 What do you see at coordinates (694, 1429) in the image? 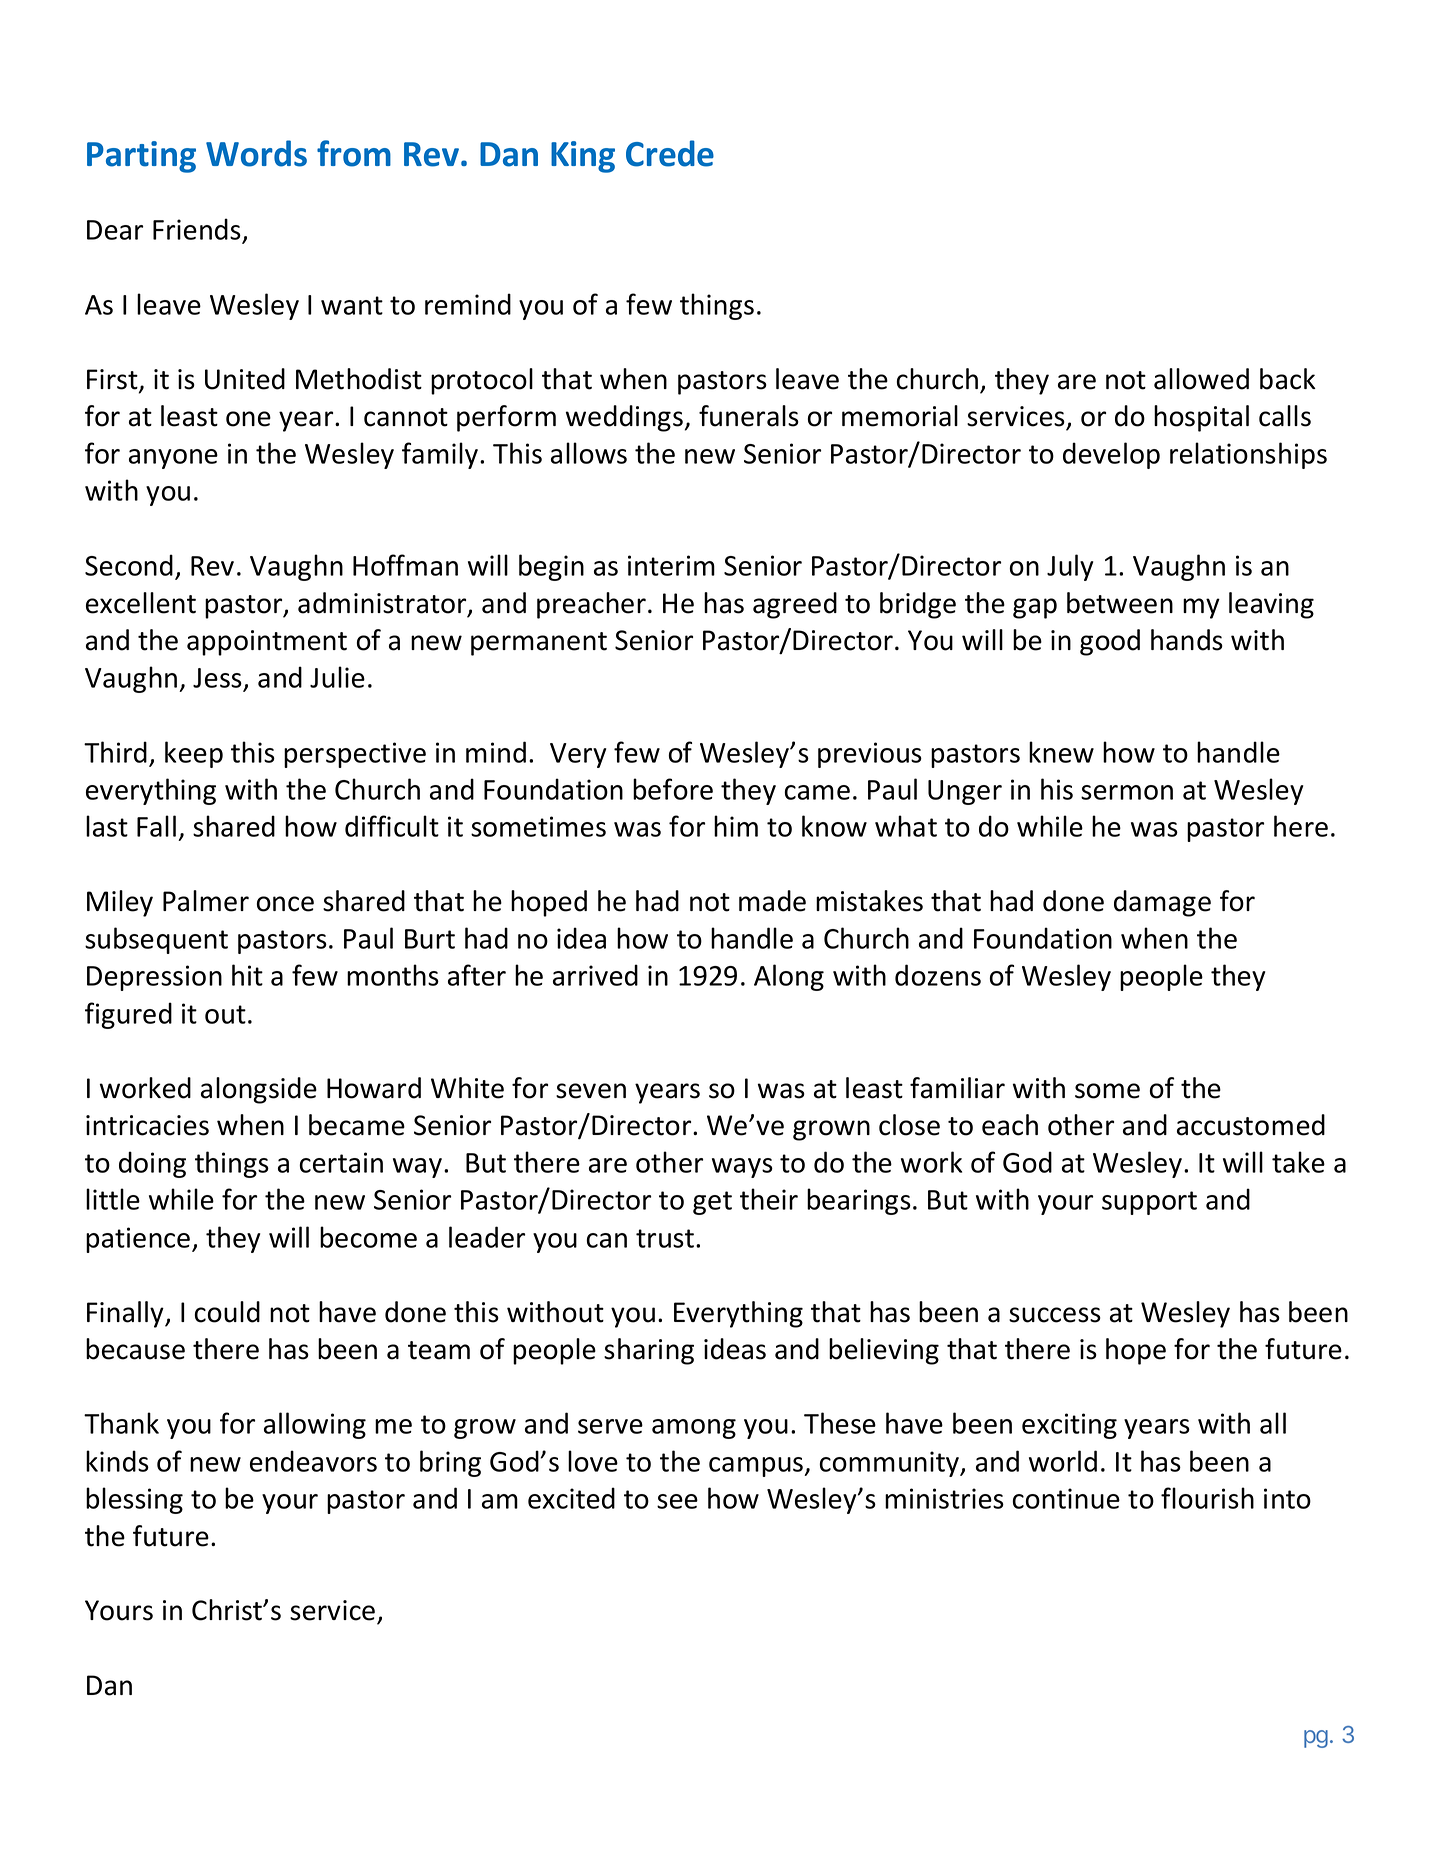
I see `among` at bounding box center [694, 1429].
